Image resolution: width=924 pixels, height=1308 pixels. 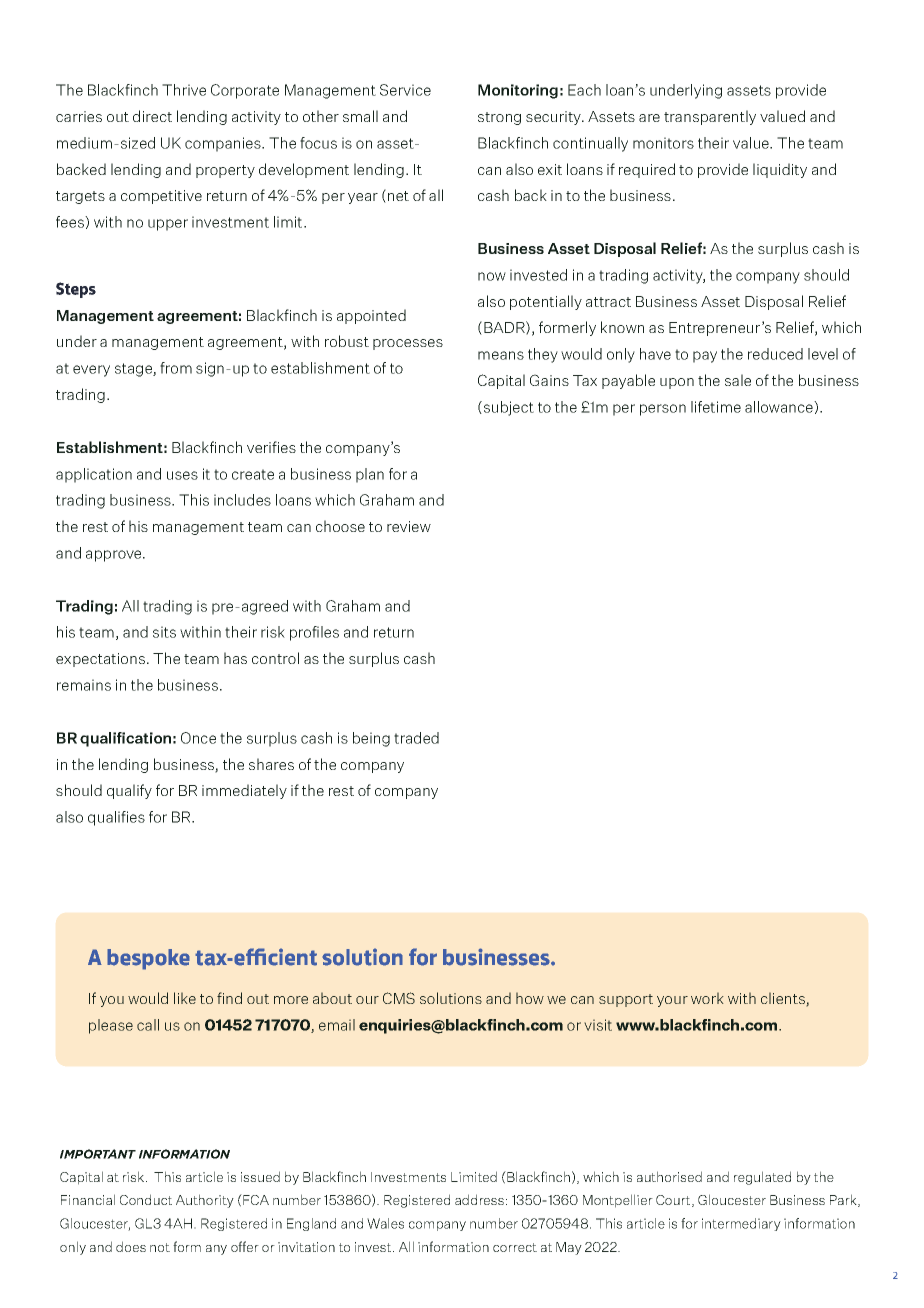 I want to click on transparently, so click(x=710, y=117).
